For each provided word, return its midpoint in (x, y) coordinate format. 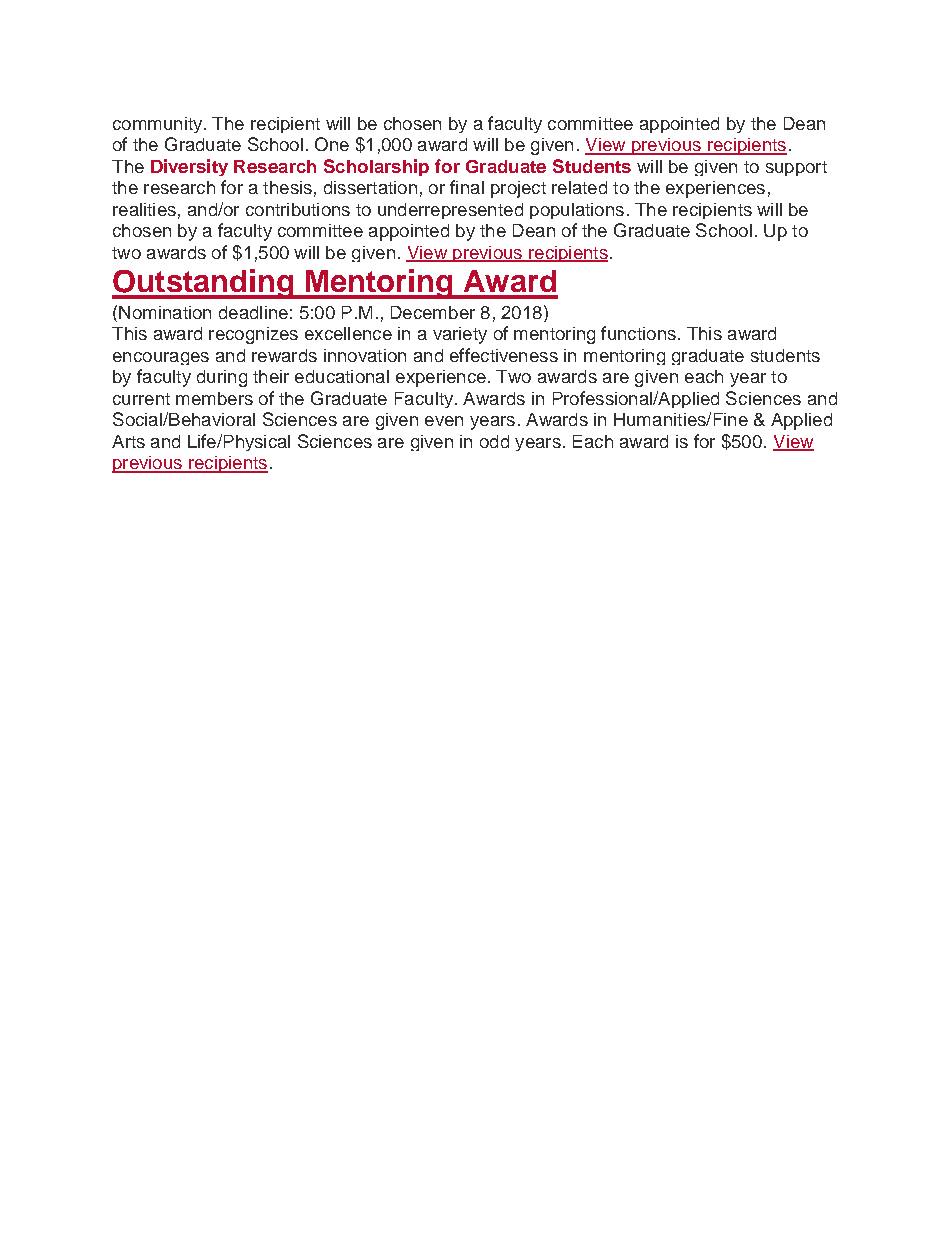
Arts (128, 441)
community (159, 125)
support (796, 168)
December (433, 312)
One (332, 144)
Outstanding (204, 284)
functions (638, 333)
